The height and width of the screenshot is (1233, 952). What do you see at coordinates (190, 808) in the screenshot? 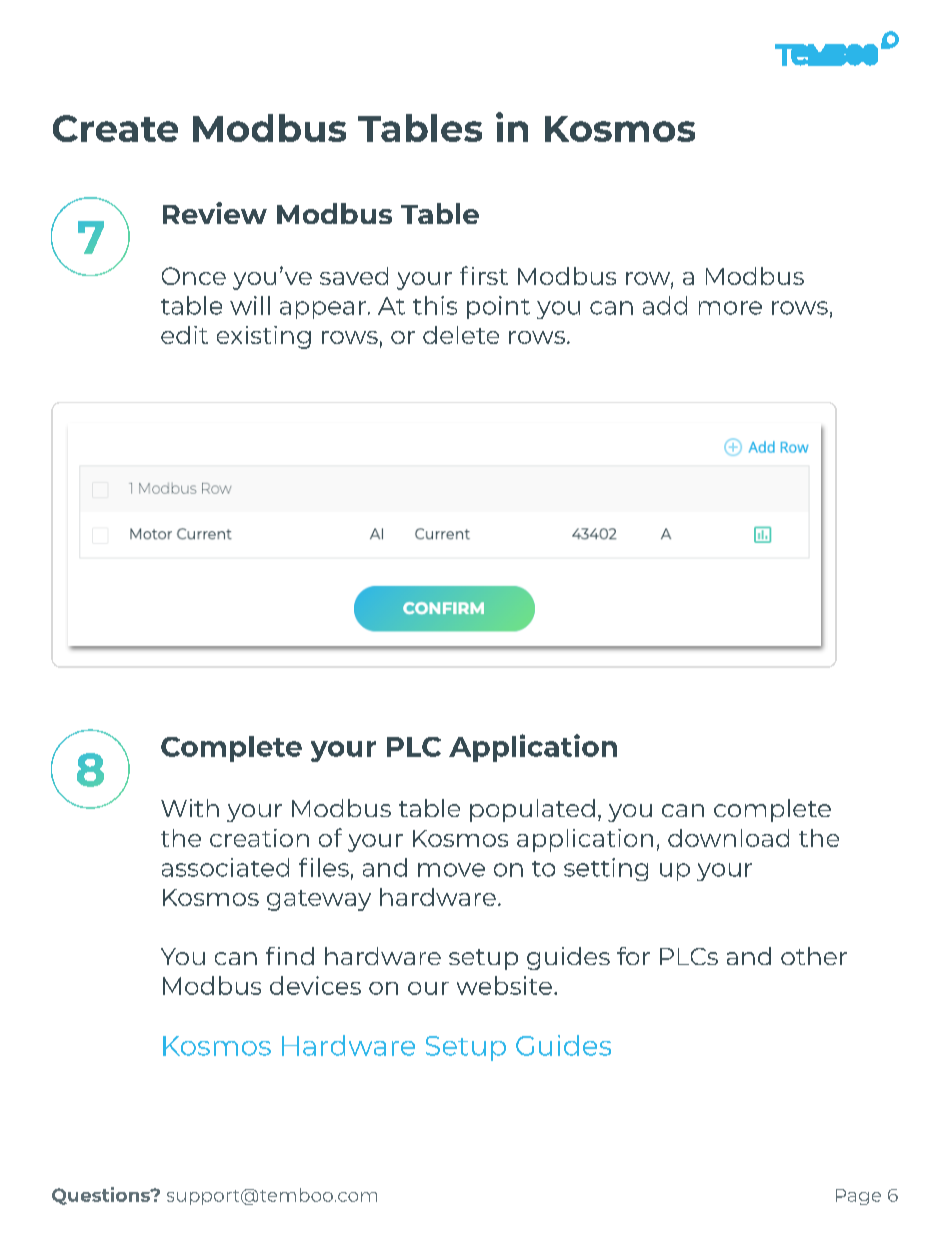
I see `With` at bounding box center [190, 808].
